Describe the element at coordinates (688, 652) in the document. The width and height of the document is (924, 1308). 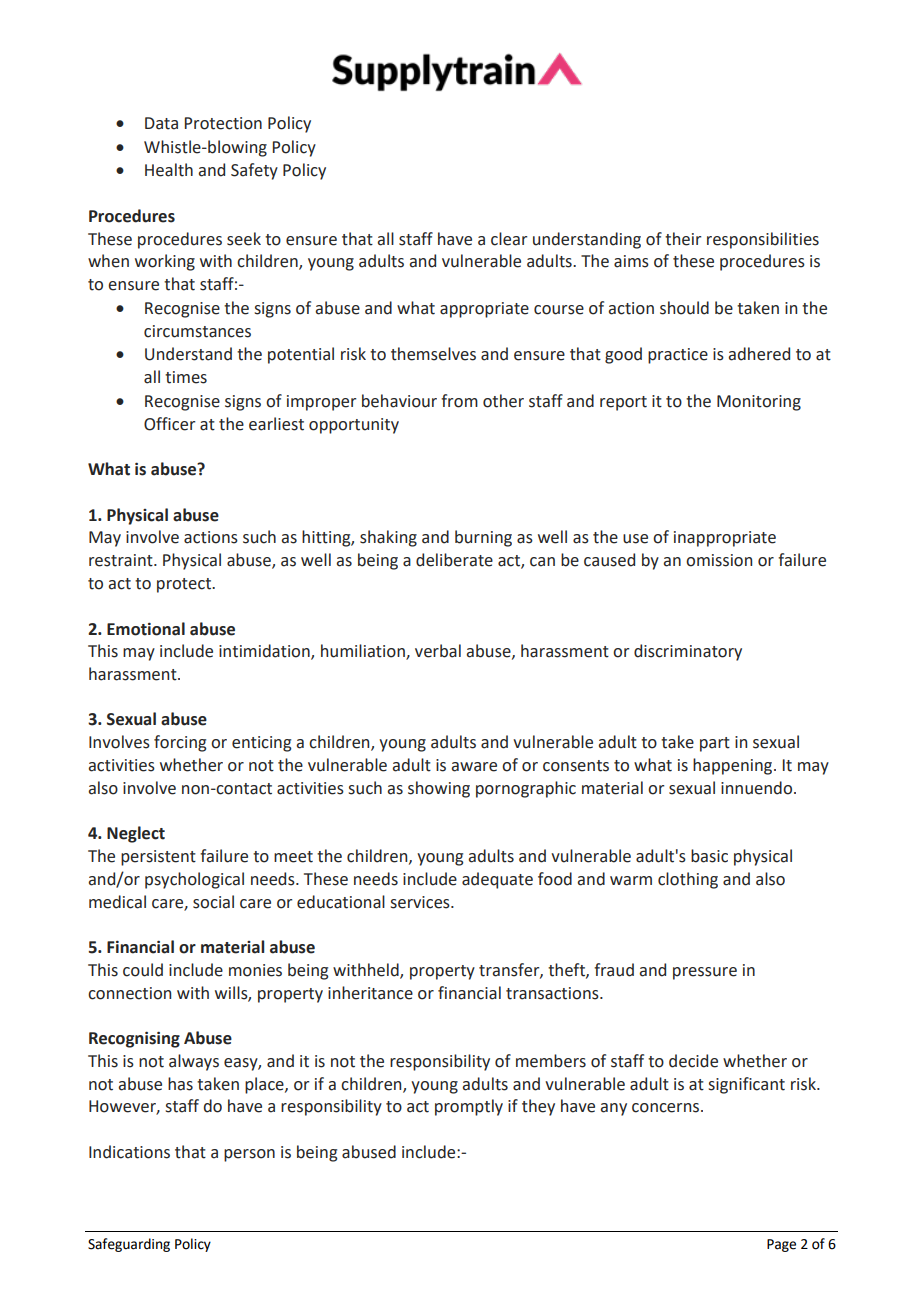
I see `discriminatory` at that location.
